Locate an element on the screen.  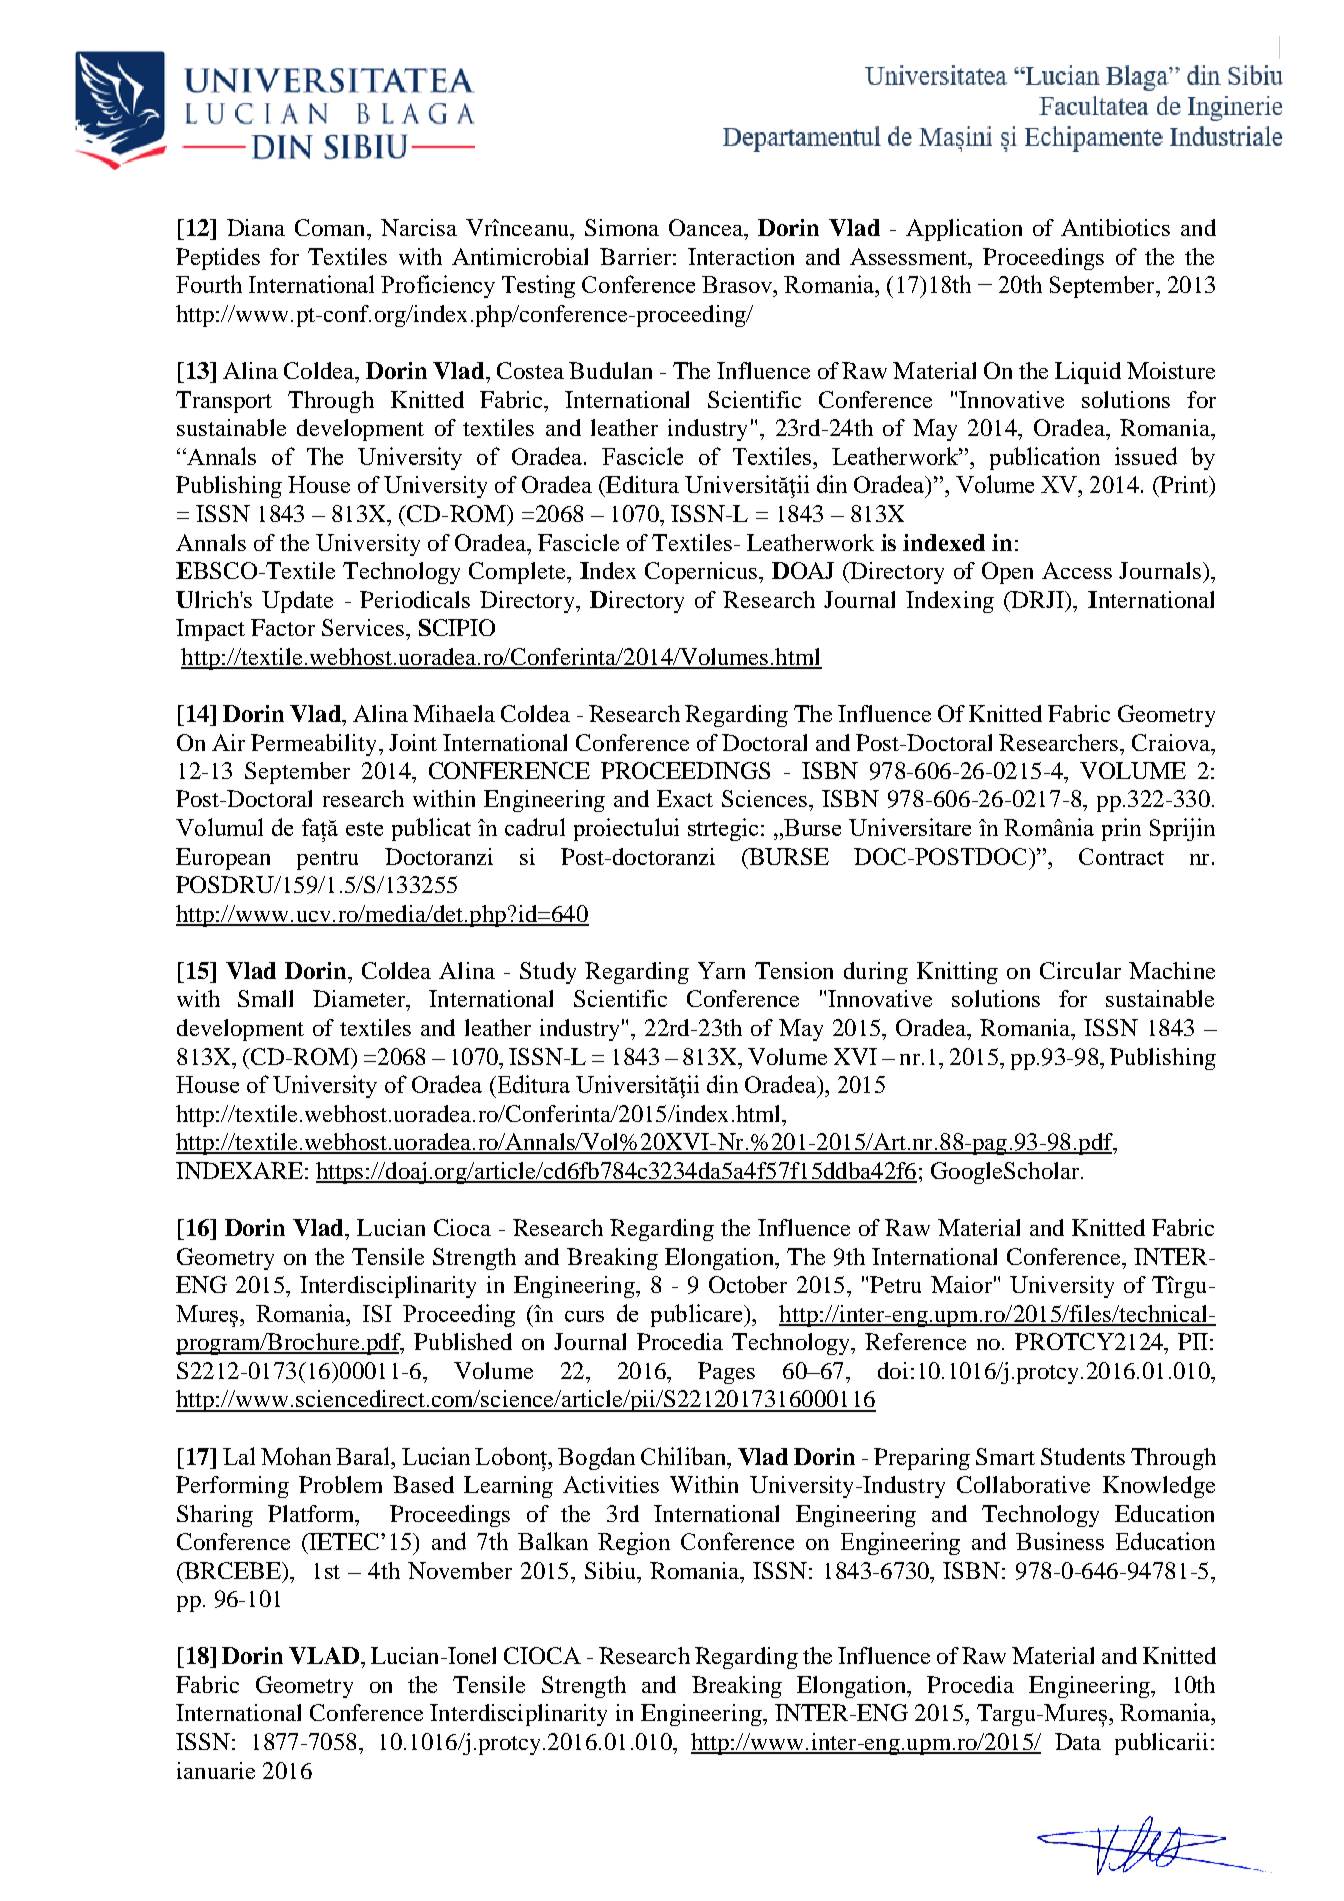
November is located at coordinates (460, 1570).
